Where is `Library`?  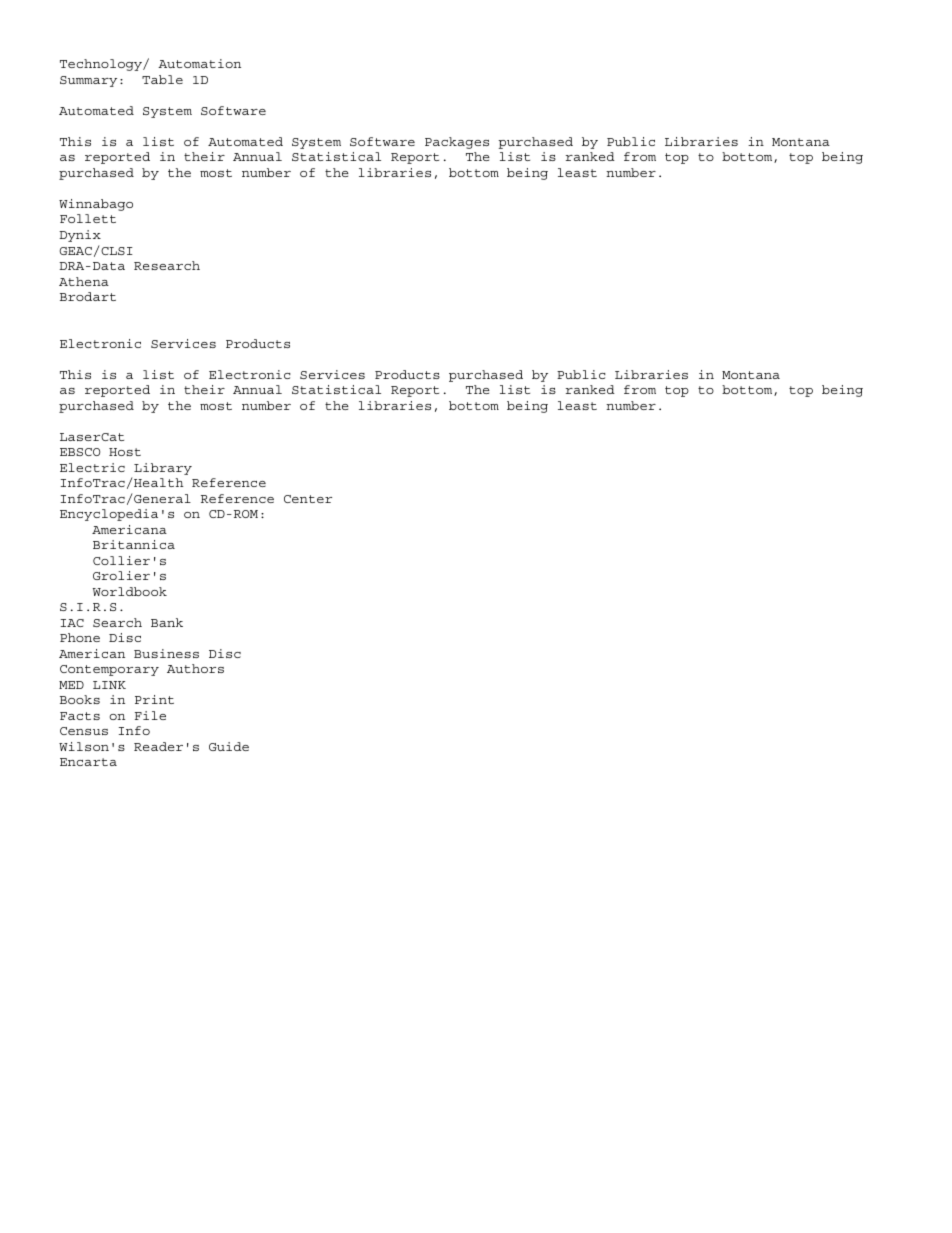 Library is located at coordinates (163, 469).
